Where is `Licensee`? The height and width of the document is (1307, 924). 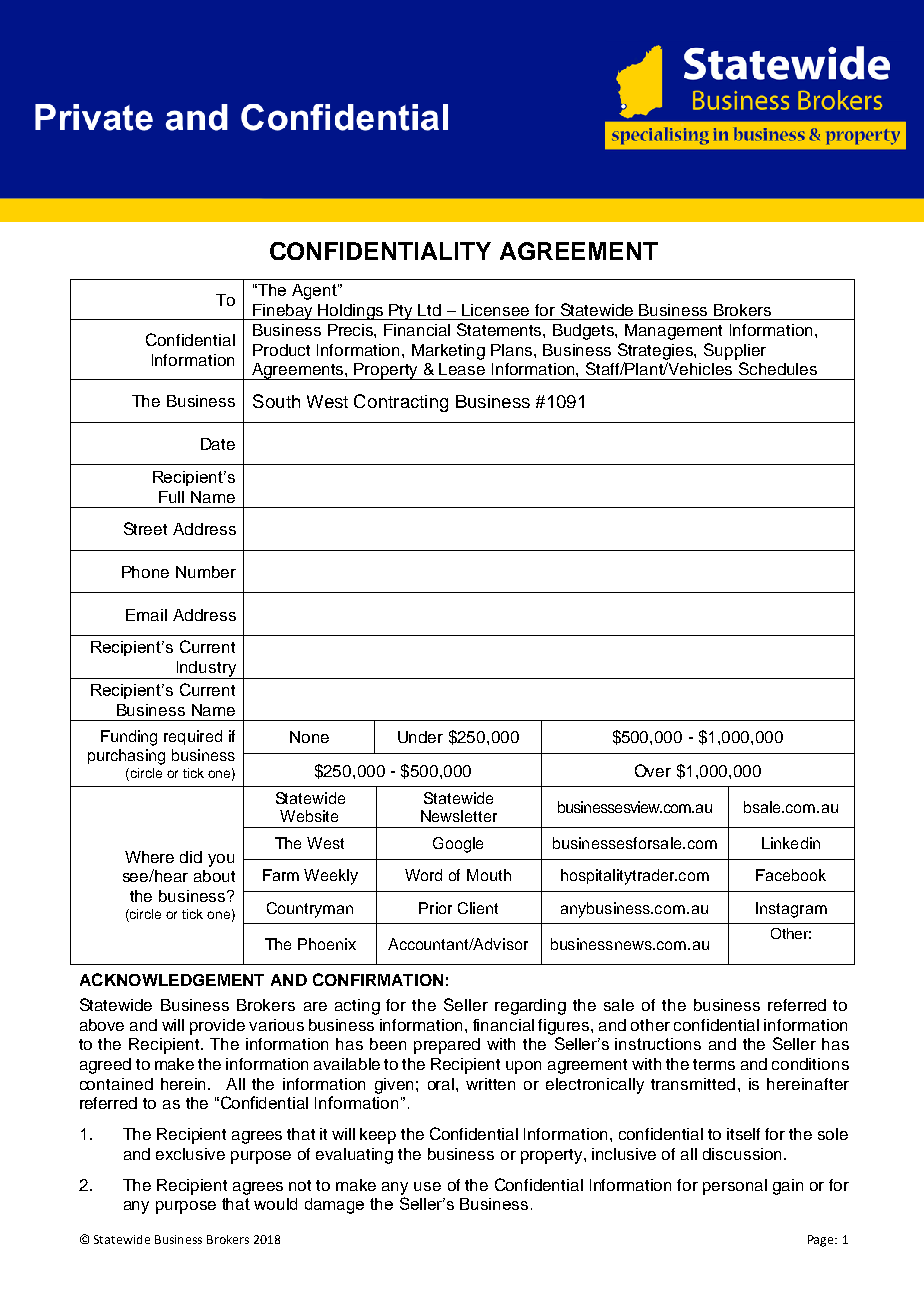
Licensee is located at coordinates (495, 310).
